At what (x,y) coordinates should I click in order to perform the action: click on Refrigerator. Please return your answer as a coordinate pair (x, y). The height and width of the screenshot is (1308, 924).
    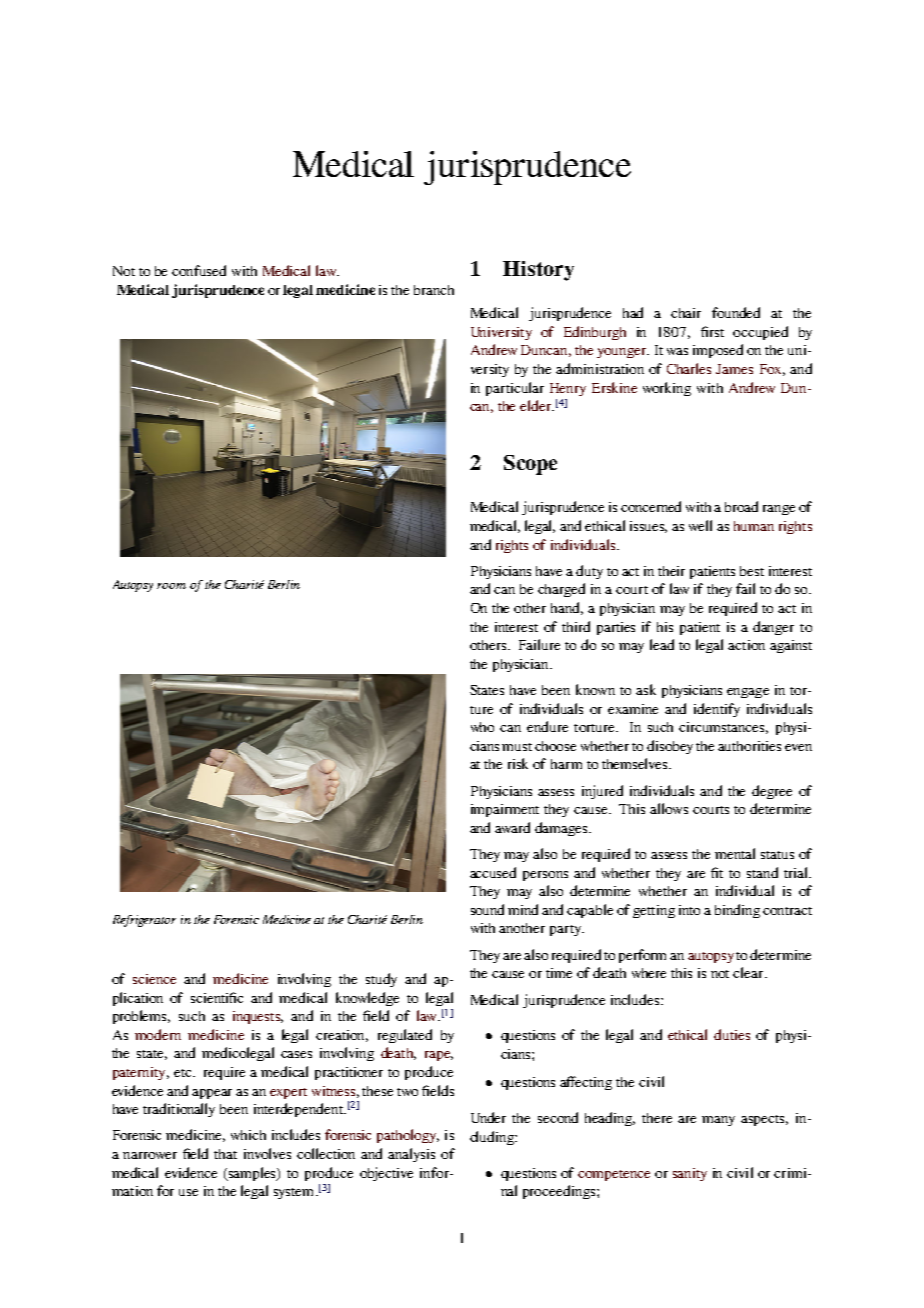
    Looking at the image, I should click on (144, 921).
